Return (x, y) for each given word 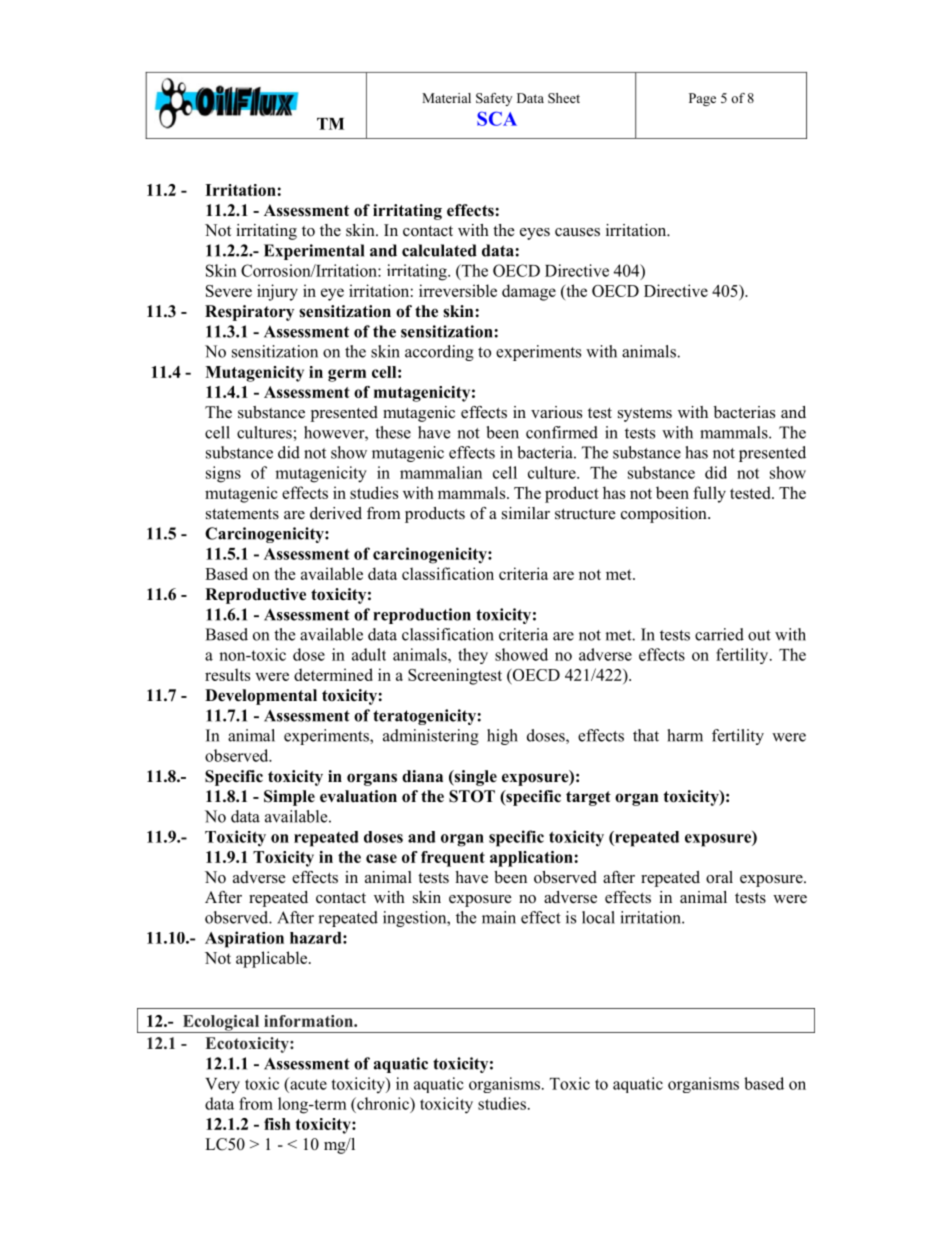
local (598, 917)
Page (702, 99)
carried (719, 634)
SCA (497, 118)
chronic (383, 1103)
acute (307, 1084)
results (227, 674)
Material (446, 98)
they (473, 656)
